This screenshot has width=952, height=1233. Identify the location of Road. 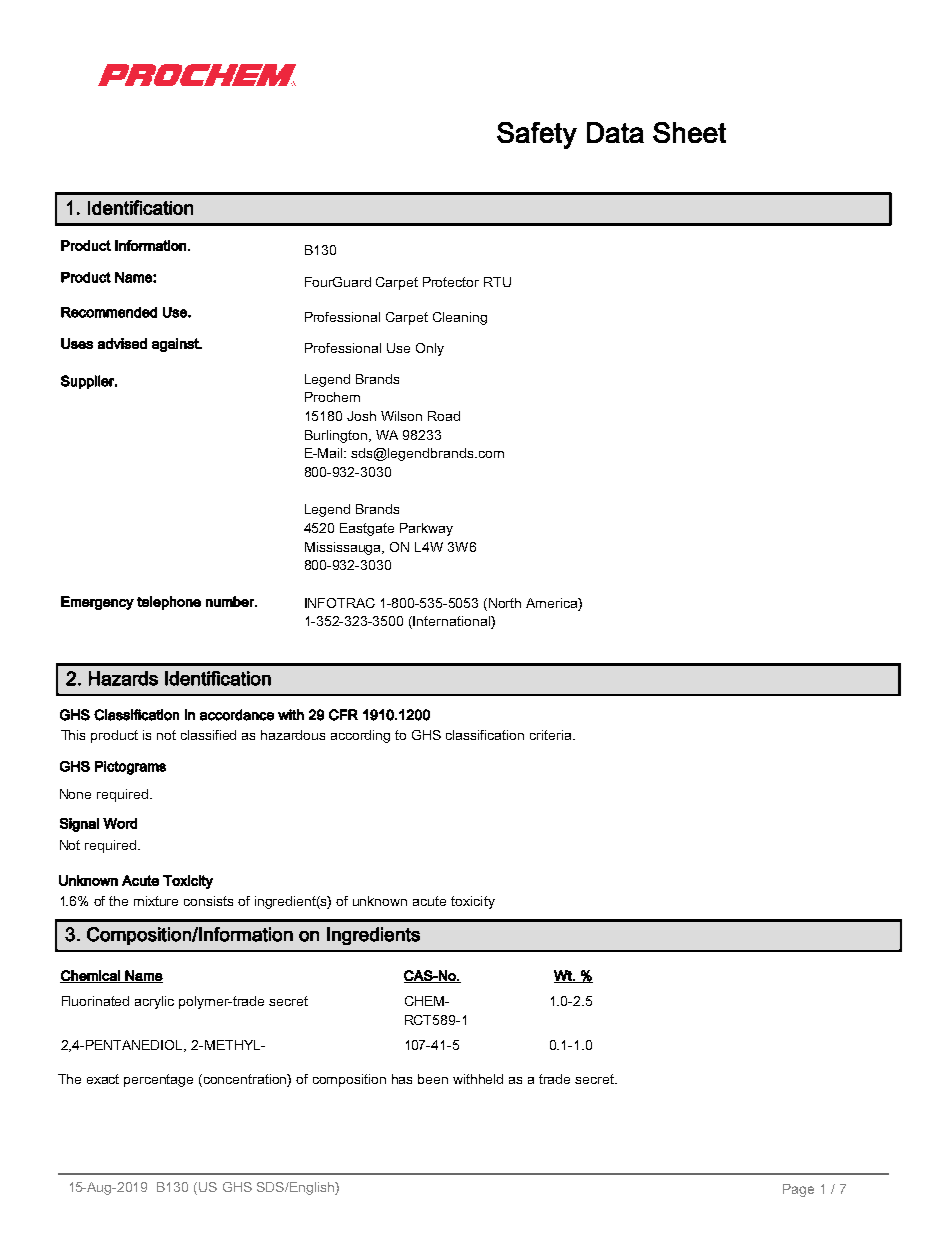
(444, 416).
